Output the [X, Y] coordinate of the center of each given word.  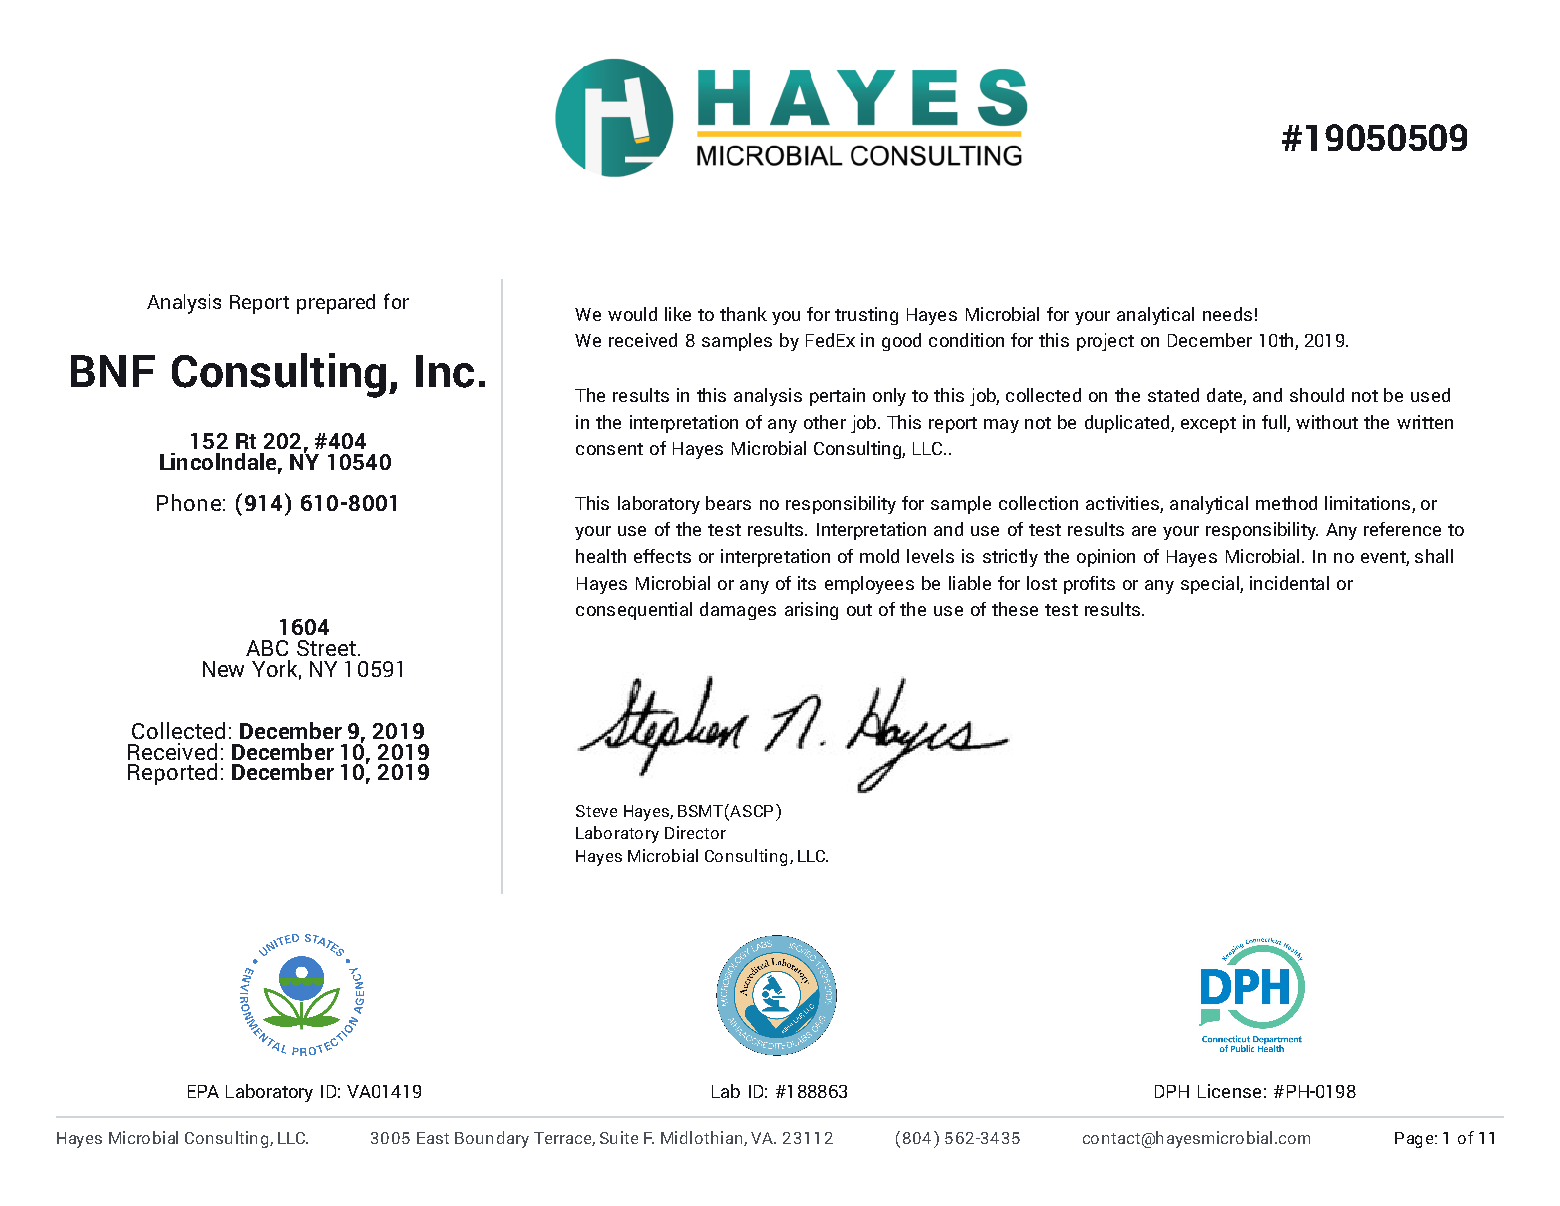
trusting [866, 316]
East [433, 1138]
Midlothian [701, 1137]
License [1229, 1091]
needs [1227, 314]
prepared [336, 304]
